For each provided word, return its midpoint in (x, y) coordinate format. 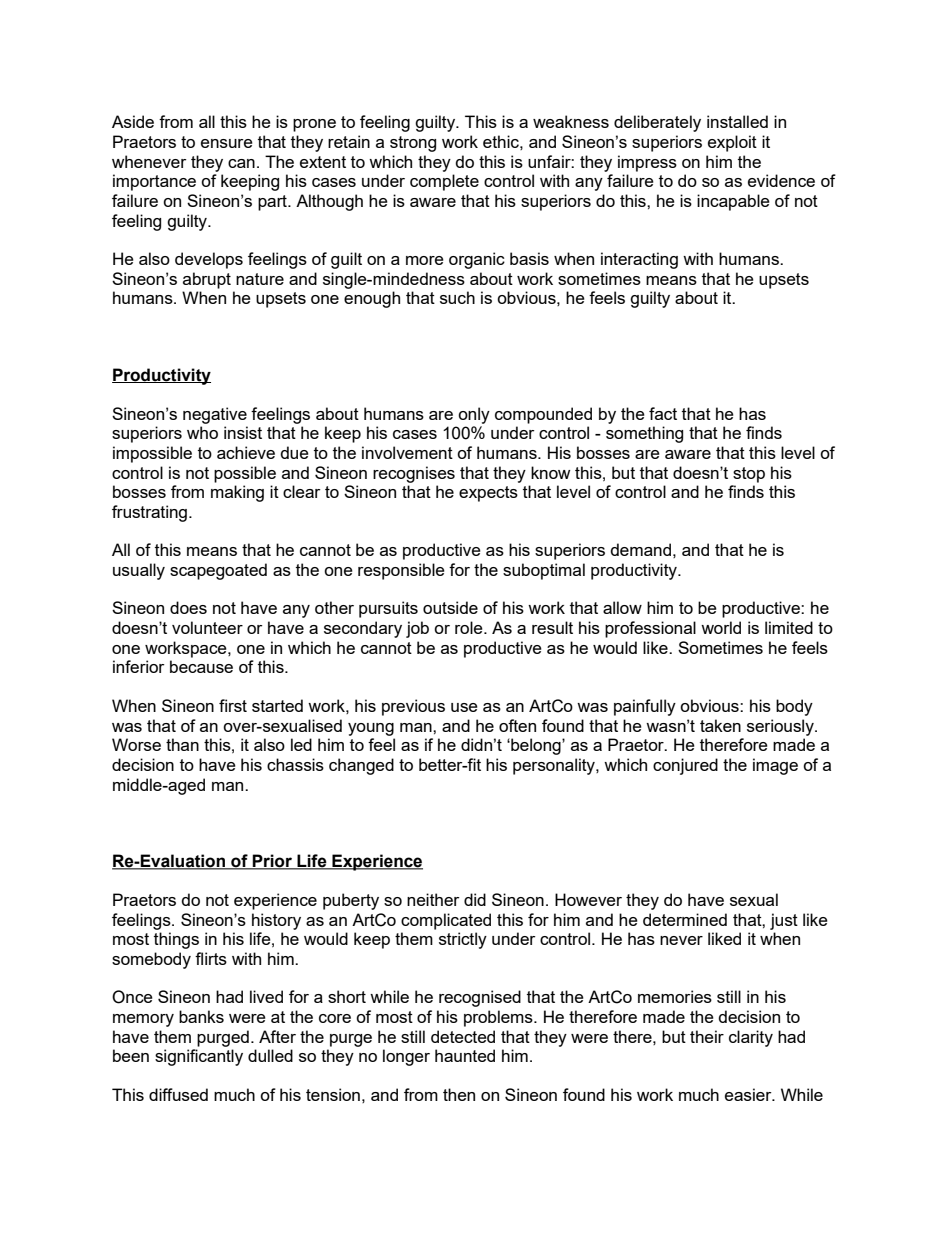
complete (444, 182)
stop (749, 475)
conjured (685, 766)
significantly (199, 1057)
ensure (227, 143)
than (182, 744)
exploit (732, 143)
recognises (414, 474)
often (517, 725)
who (202, 432)
